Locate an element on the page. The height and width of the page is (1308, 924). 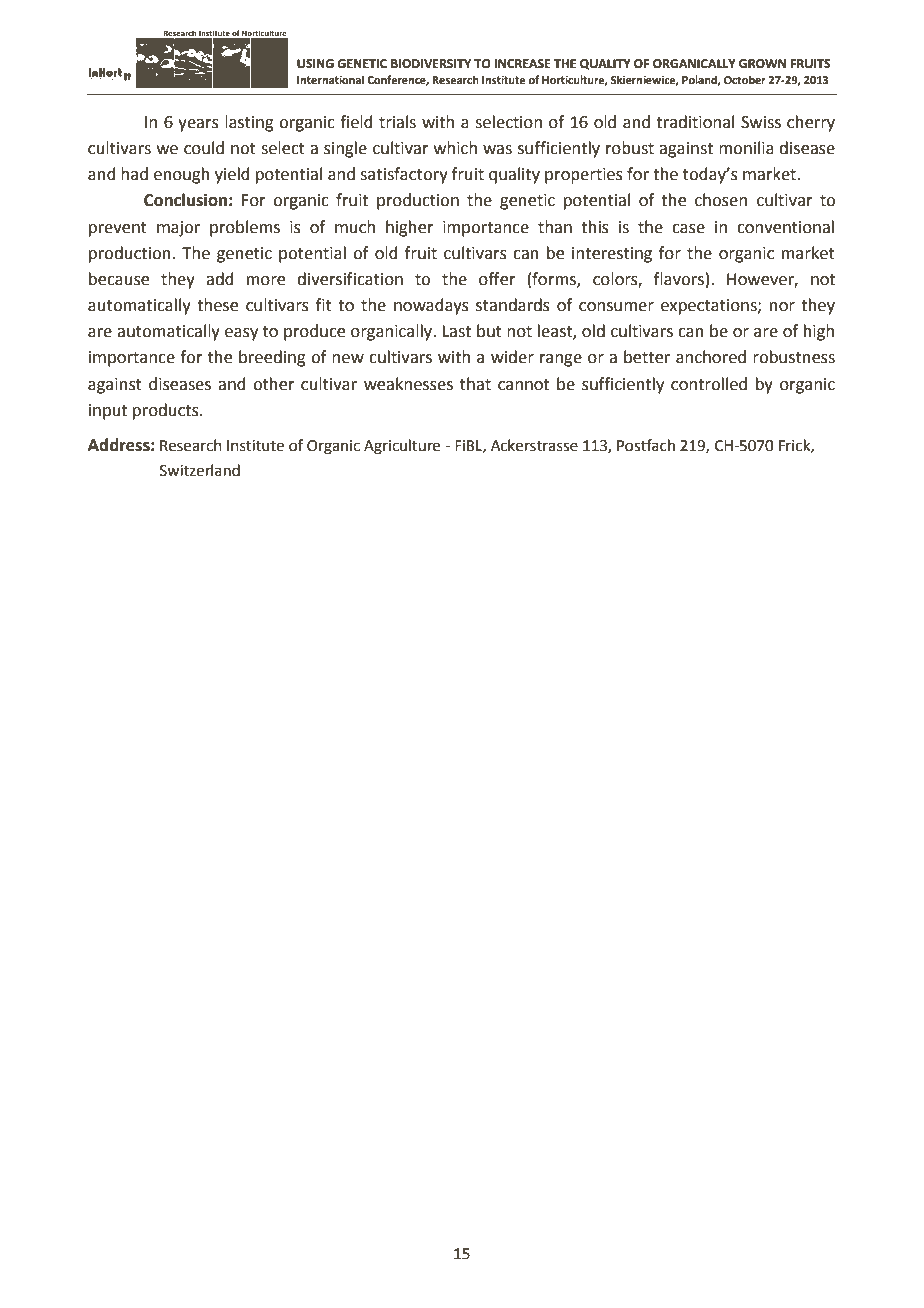
interesting is located at coordinates (612, 255).
